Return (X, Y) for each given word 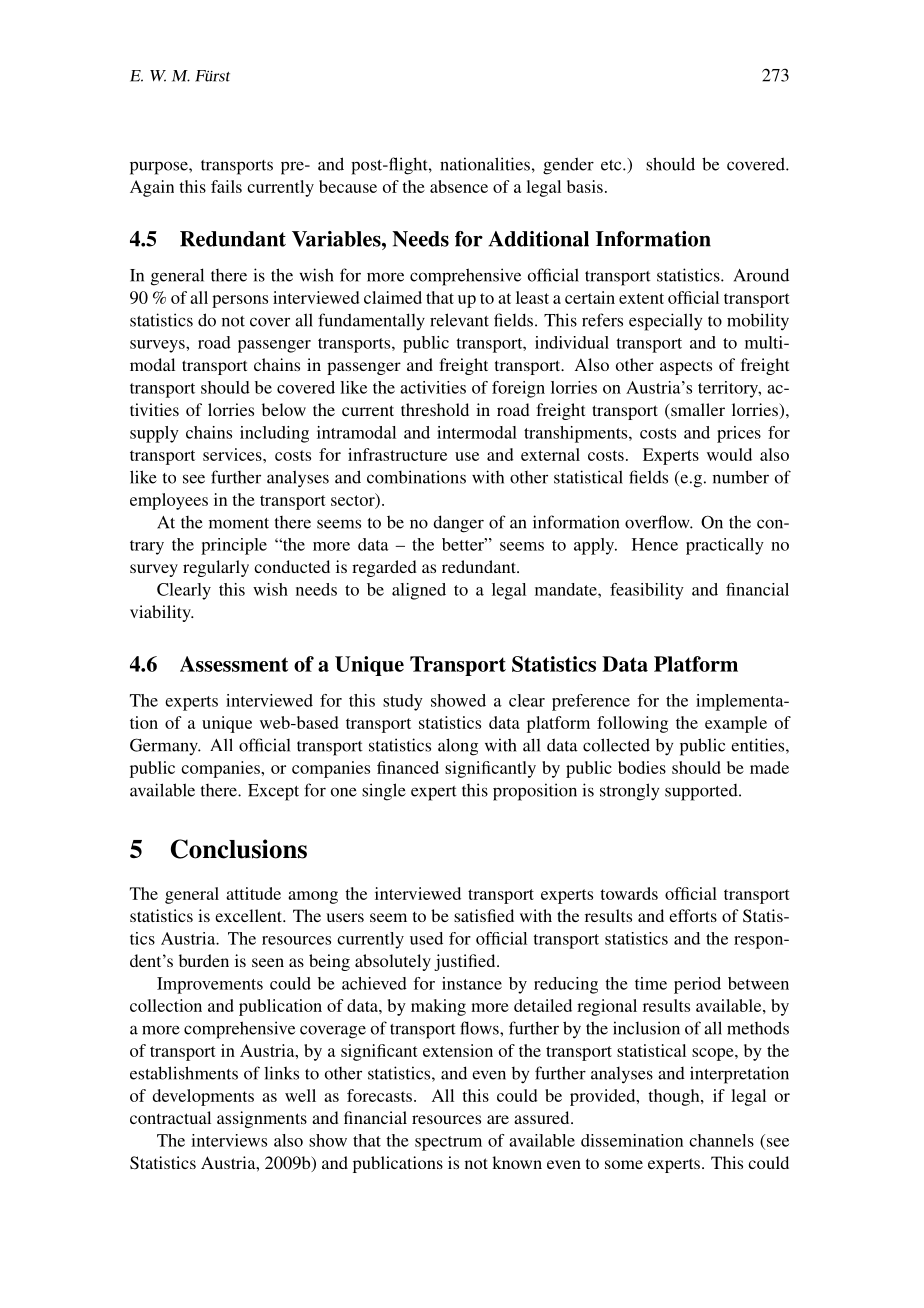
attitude (253, 893)
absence (459, 186)
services (233, 454)
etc (612, 165)
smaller (697, 411)
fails (226, 186)
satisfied (484, 915)
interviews (229, 1140)
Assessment (234, 664)
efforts (693, 915)
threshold (435, 409)
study (403, 702)
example (736, 724)
